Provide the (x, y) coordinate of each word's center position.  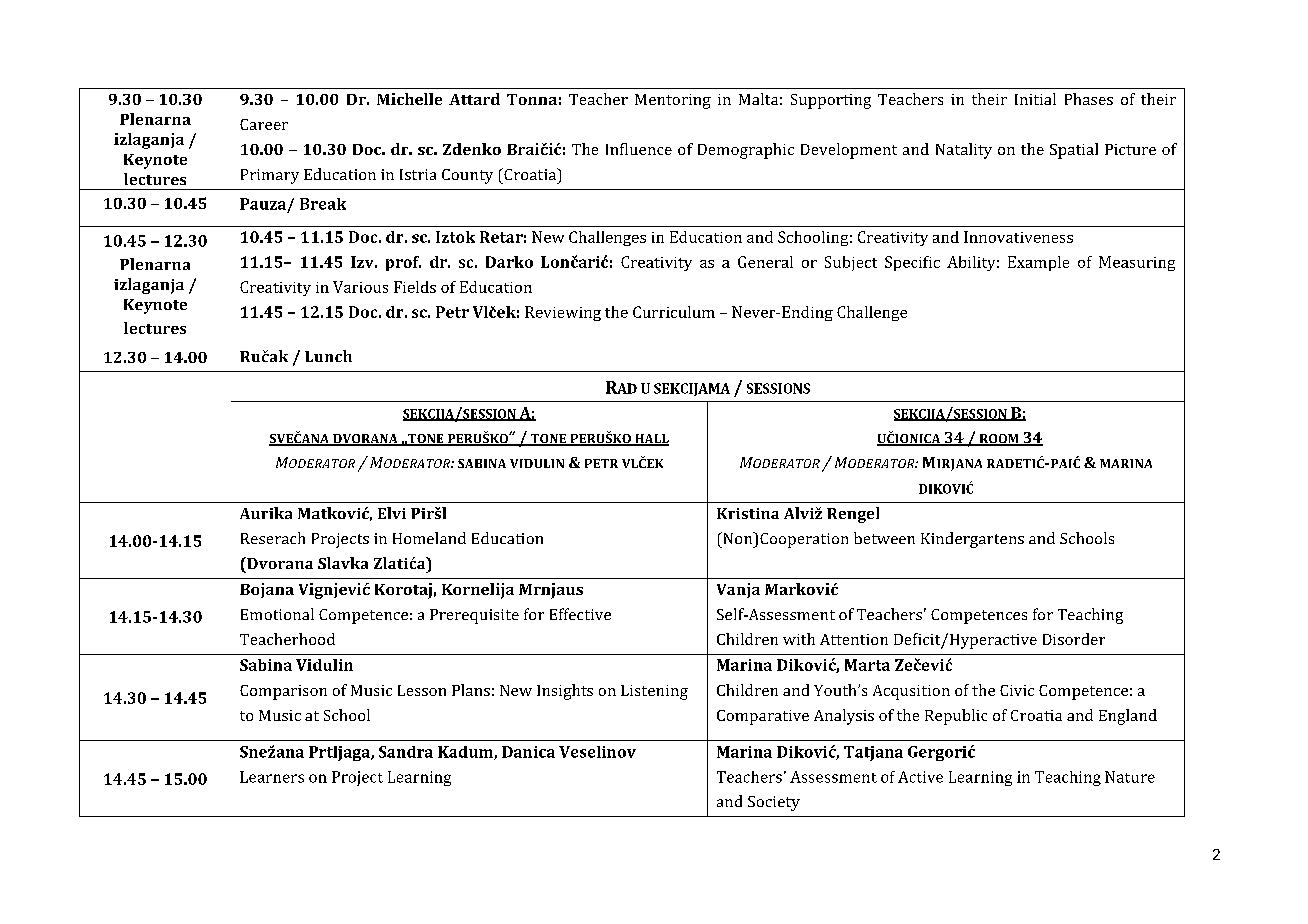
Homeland (429, 538)
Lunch (328, 356)
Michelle (409, 99)
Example (1038, 263)
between (884, 538)
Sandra (406, 752)
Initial (1035, 99)
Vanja (738, 590)
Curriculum (674, 312)
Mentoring (673, 101)
